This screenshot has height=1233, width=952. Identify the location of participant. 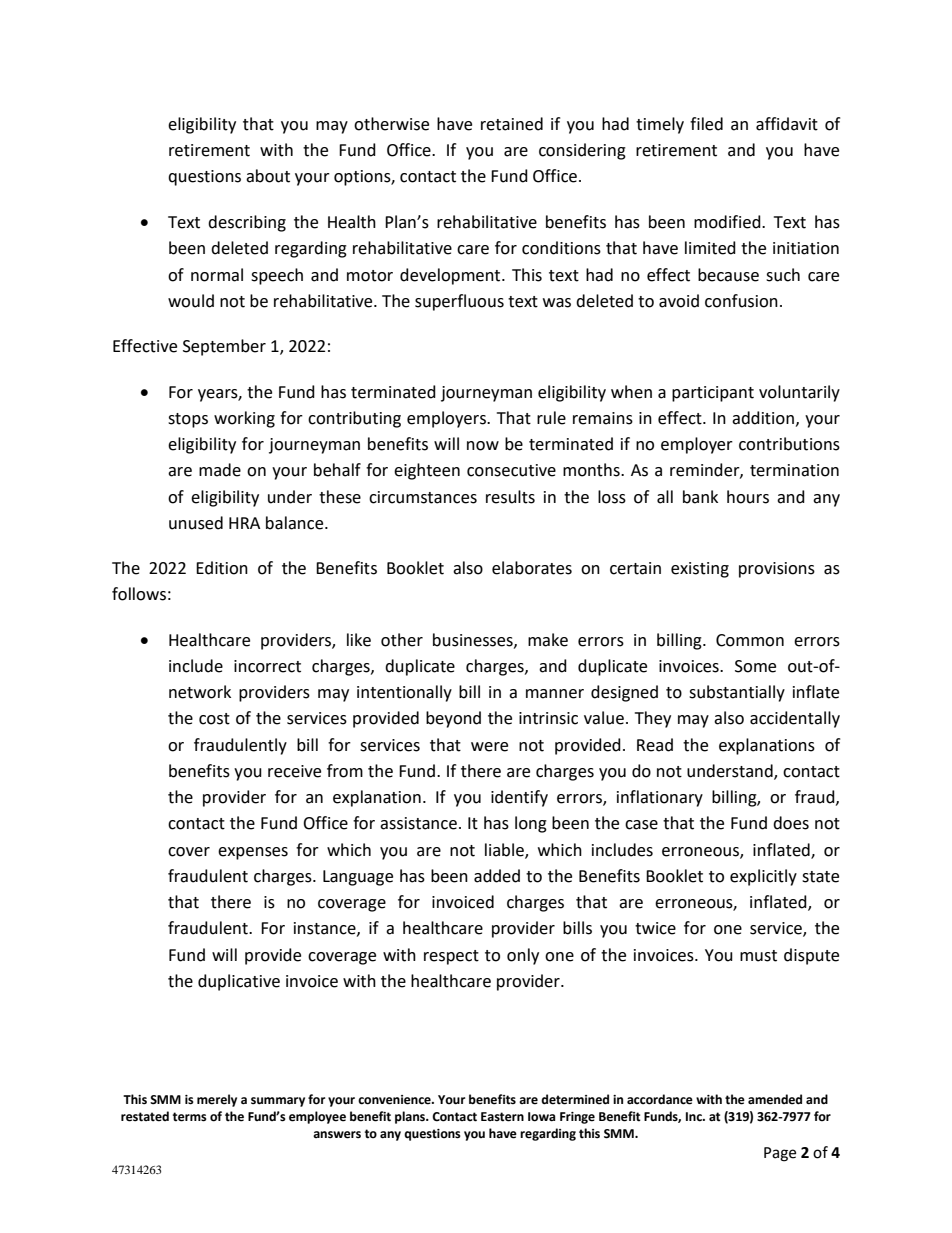
(713, 394).
